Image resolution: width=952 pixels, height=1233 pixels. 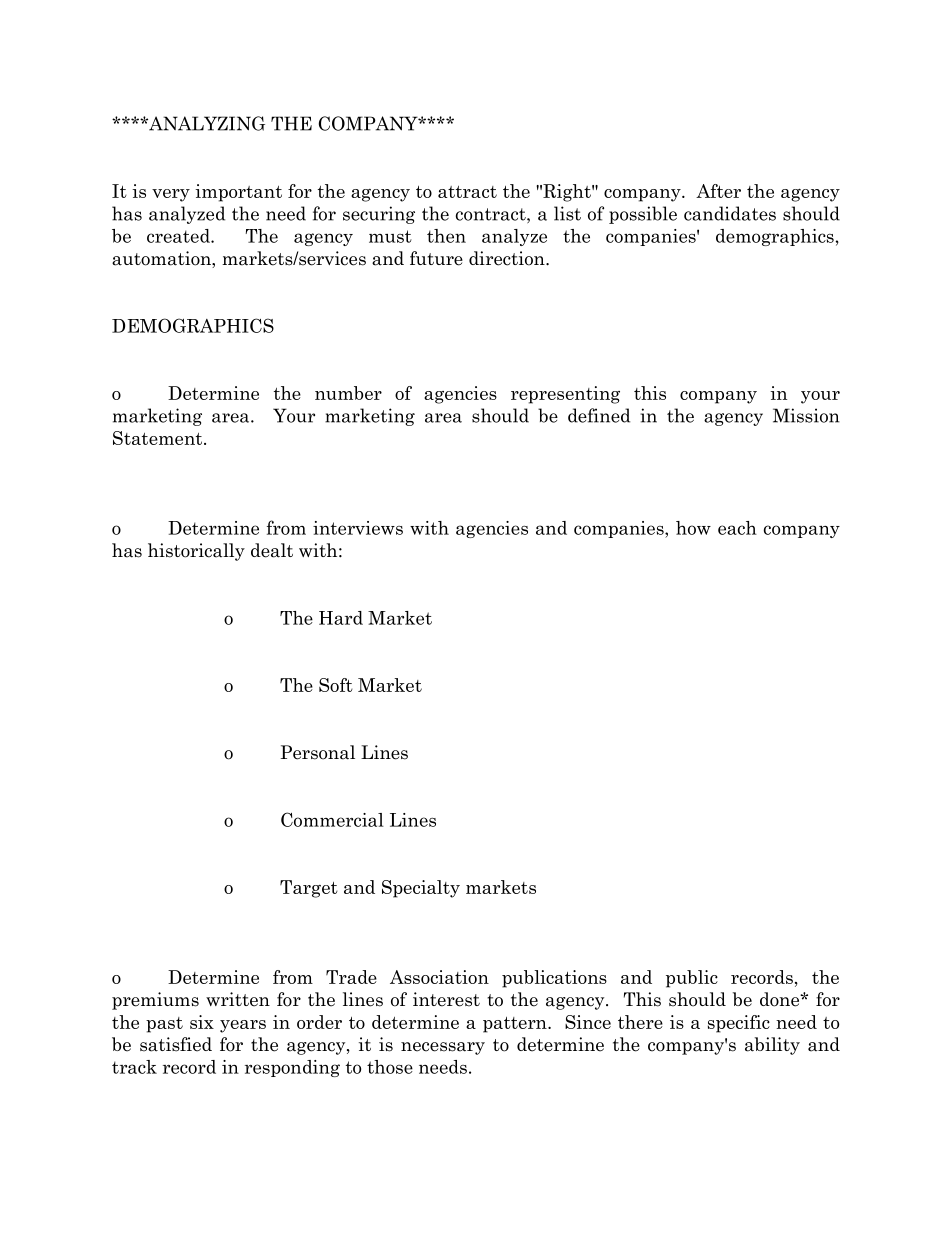 What do you see at coordinates (739, 1024) in the screenshot?
I see `specific` at bounding box center [739, 1024].
